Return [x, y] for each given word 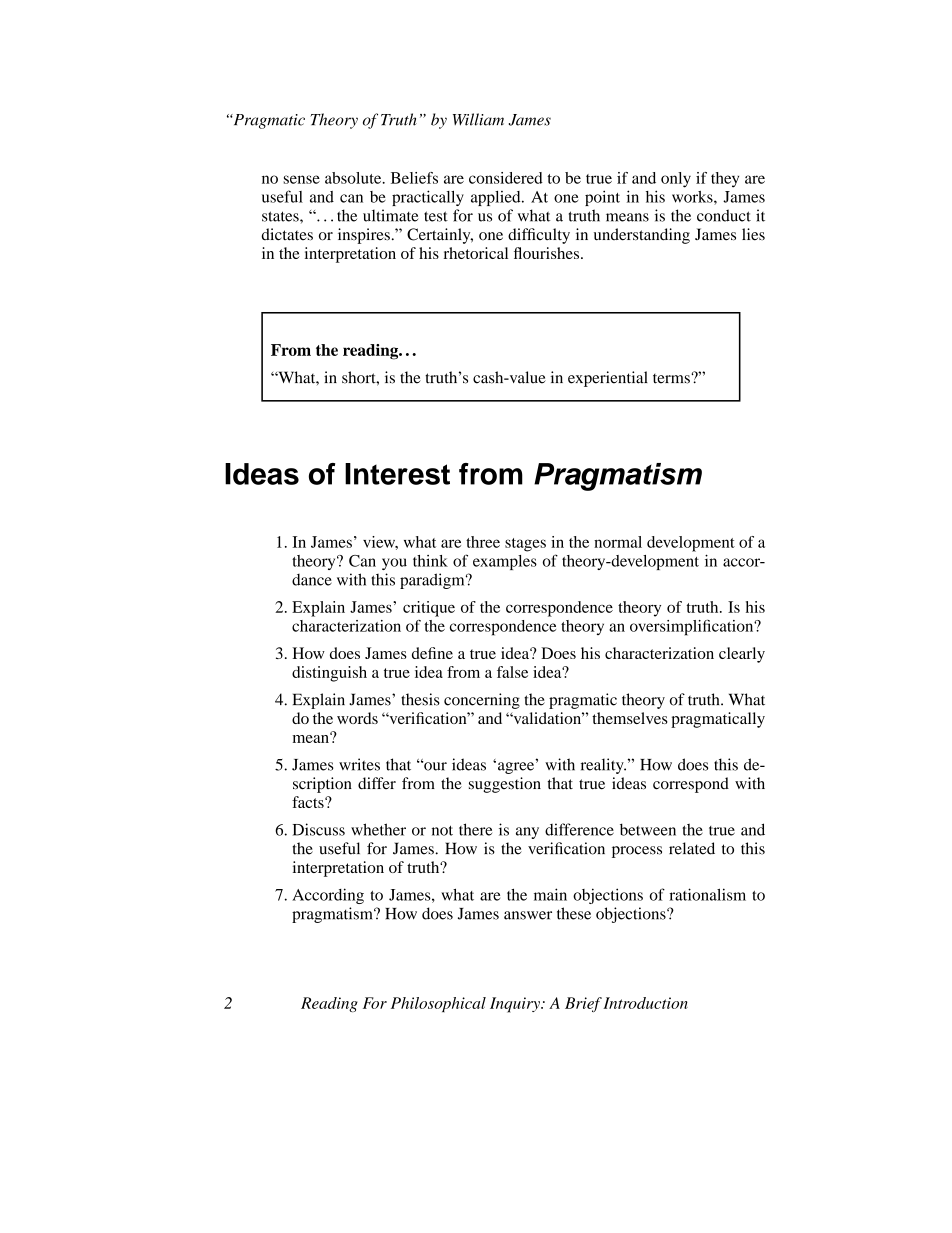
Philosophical [438, 1004]
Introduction [645, 1003]
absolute [354, 178]
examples [505, 562]
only [676, 180]
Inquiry [516, 1005]
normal [618, 542]
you [394, 564]
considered [506, 178]
